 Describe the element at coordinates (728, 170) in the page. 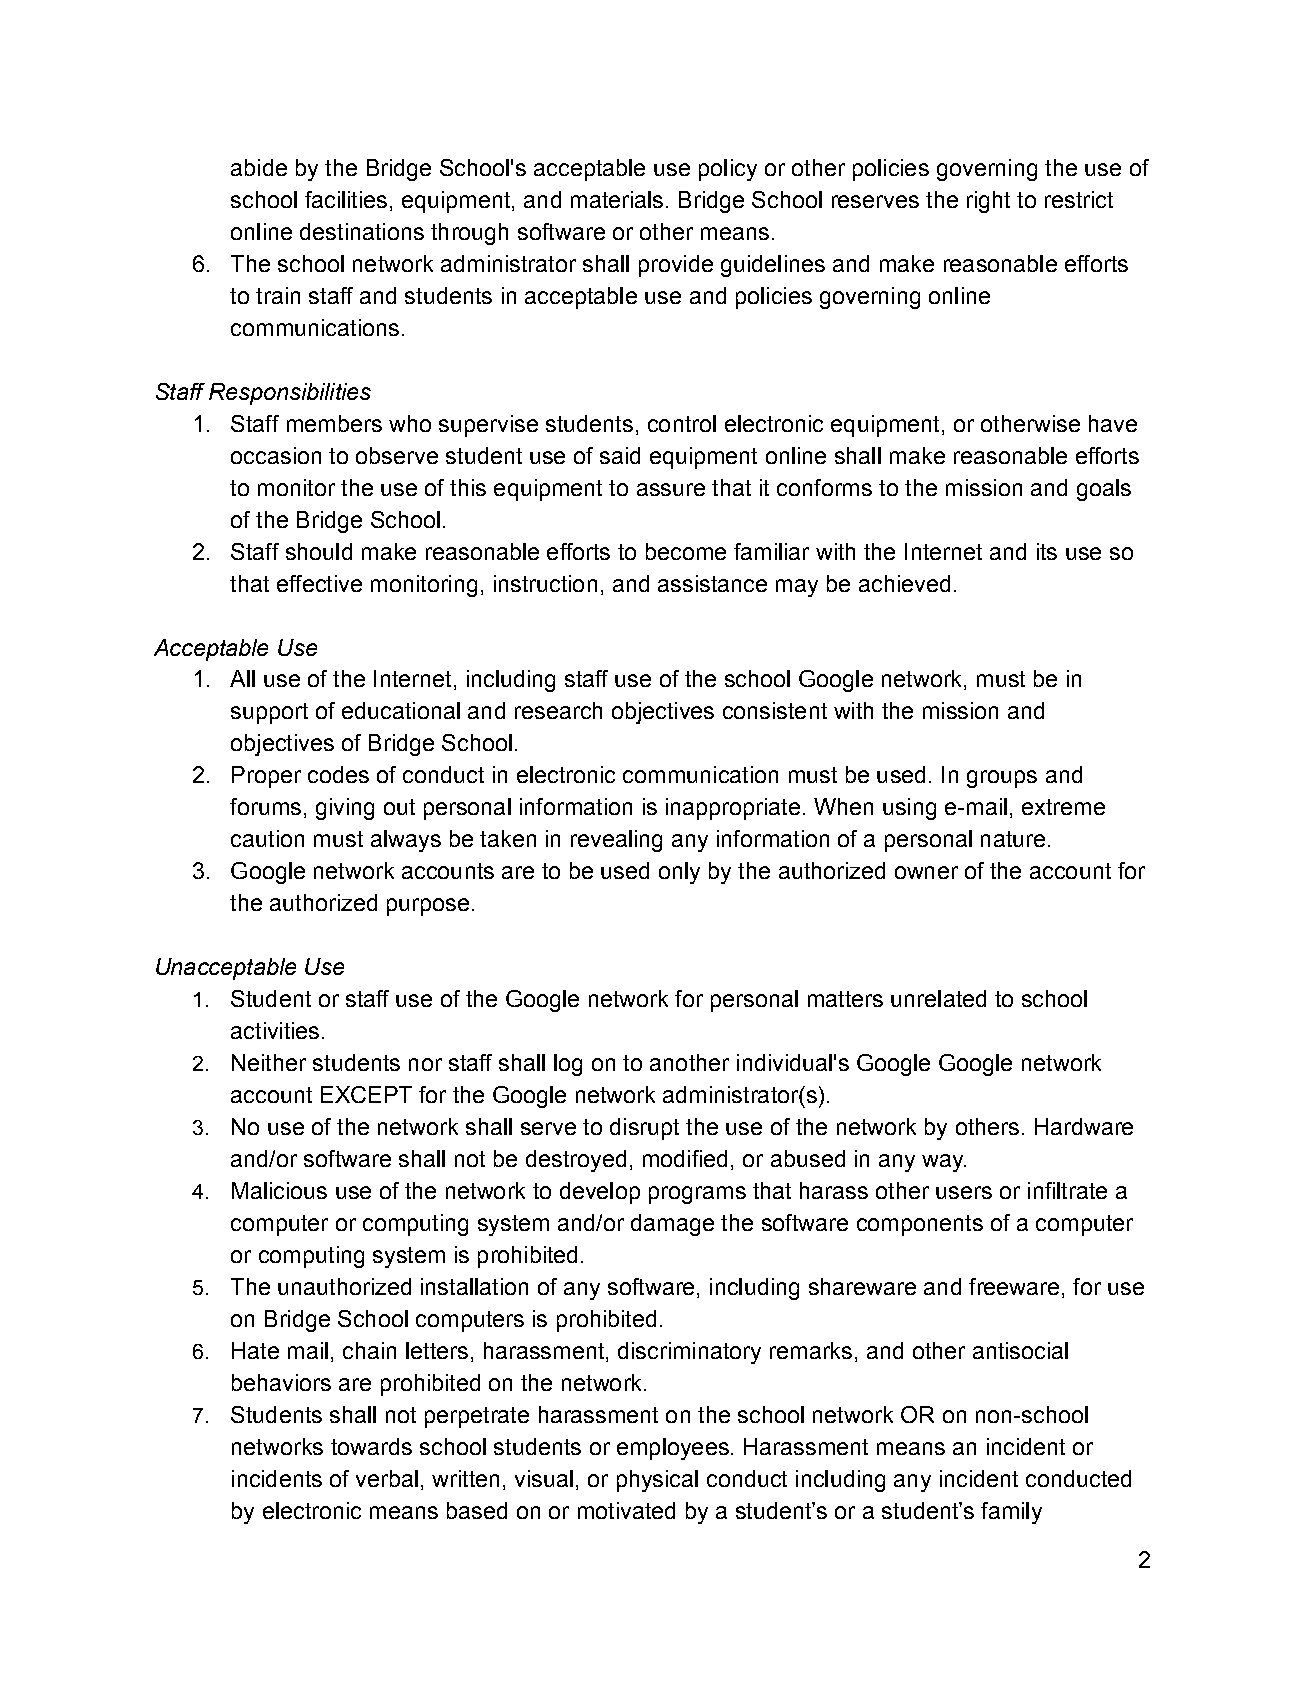

I see `policy` at that location.
